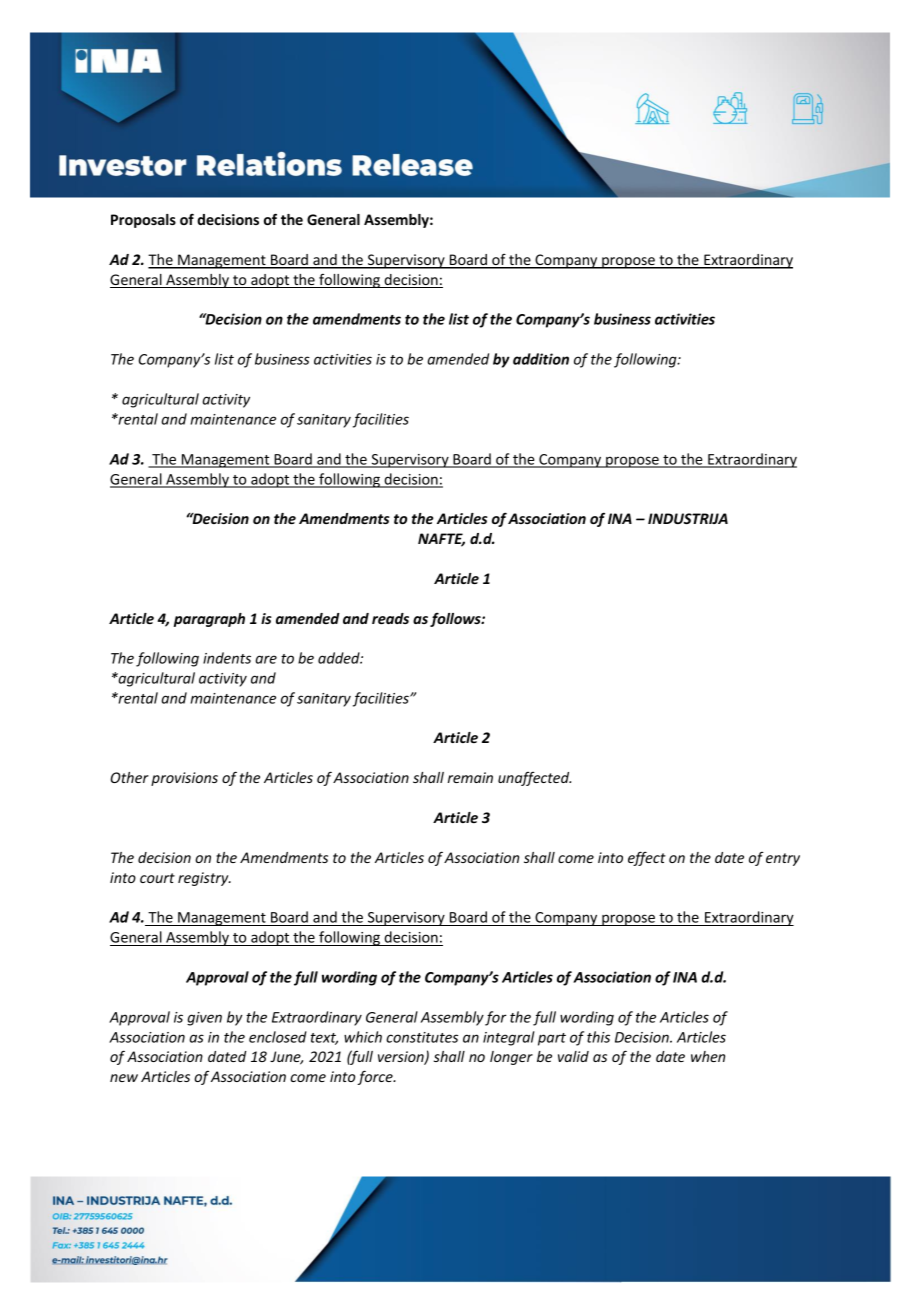 This screenshot has width=924, height=1309. I want to click on paragraph, so click(209, 620).
